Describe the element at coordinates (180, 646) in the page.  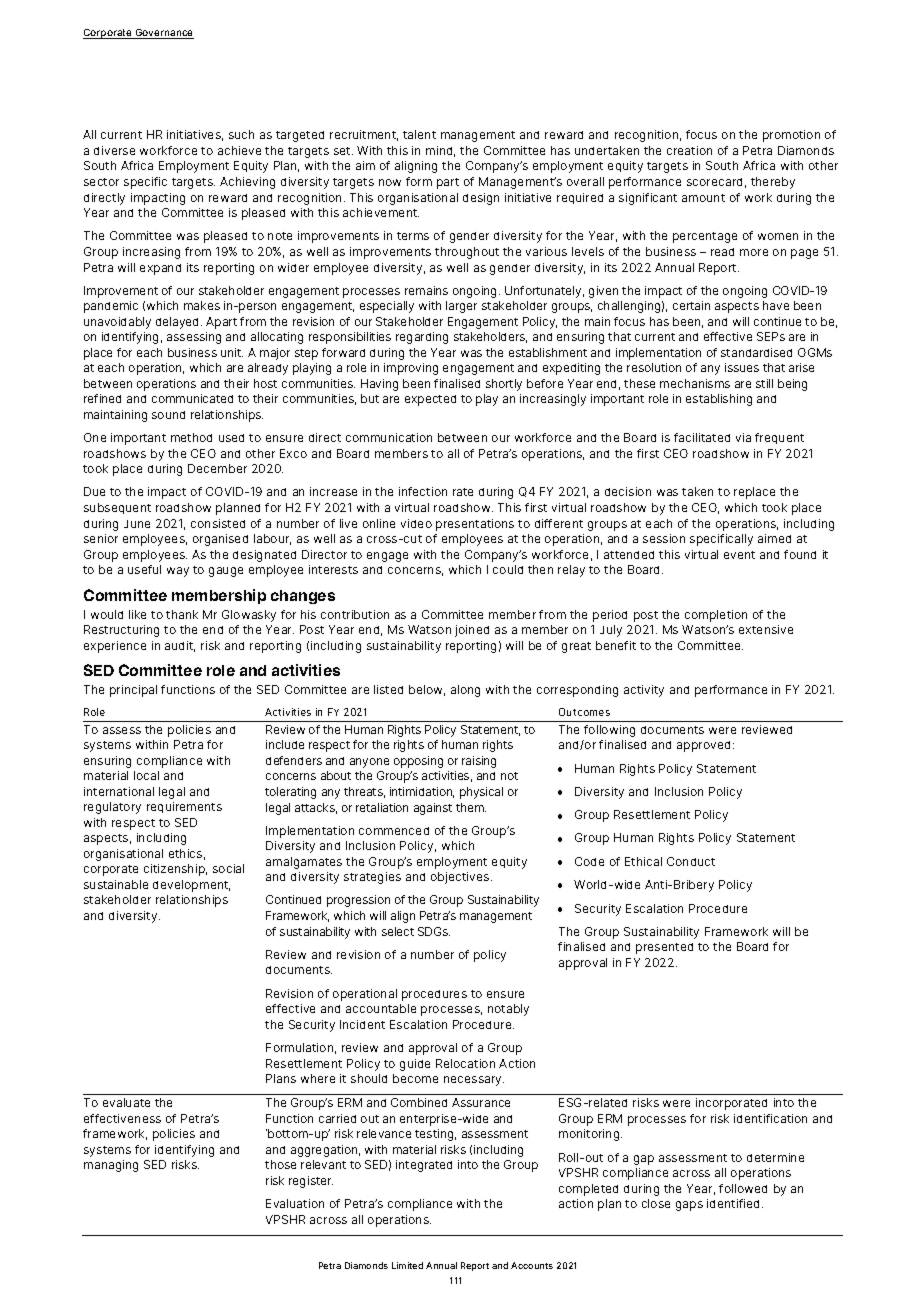
I see `audit` at that location.
